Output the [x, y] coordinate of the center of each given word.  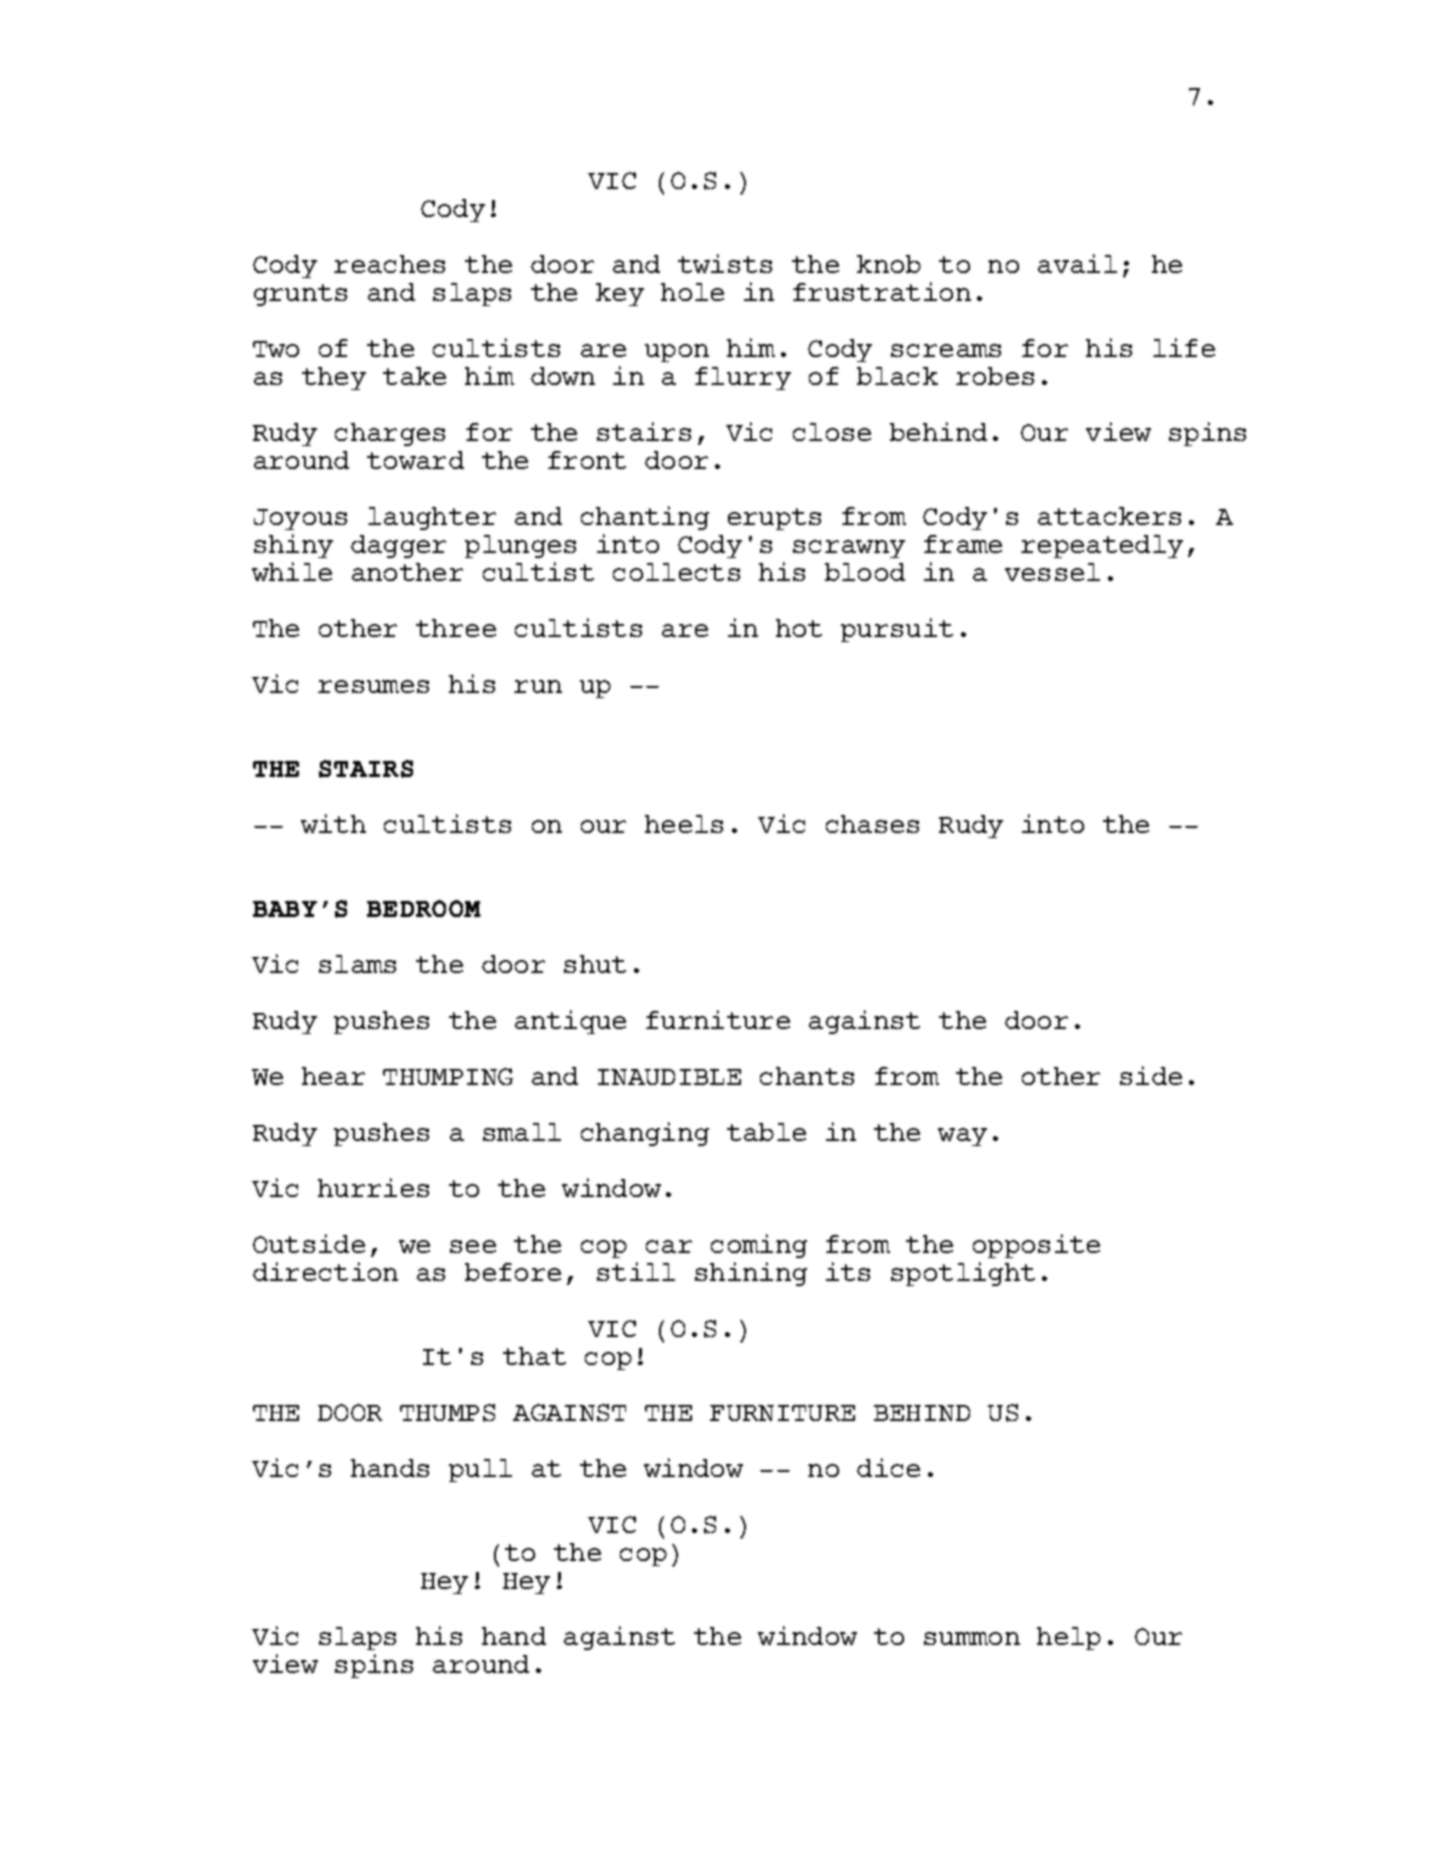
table [766, 1132]
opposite [1036, 1246]
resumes [373, 686]
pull [480, 1470]
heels [684, 824]
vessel [1052, 572]
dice [888, 1467]
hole [692, 292]
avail [1077, 263]
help [1069, 1638]
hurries [373, 1187]
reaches [389, 264]
